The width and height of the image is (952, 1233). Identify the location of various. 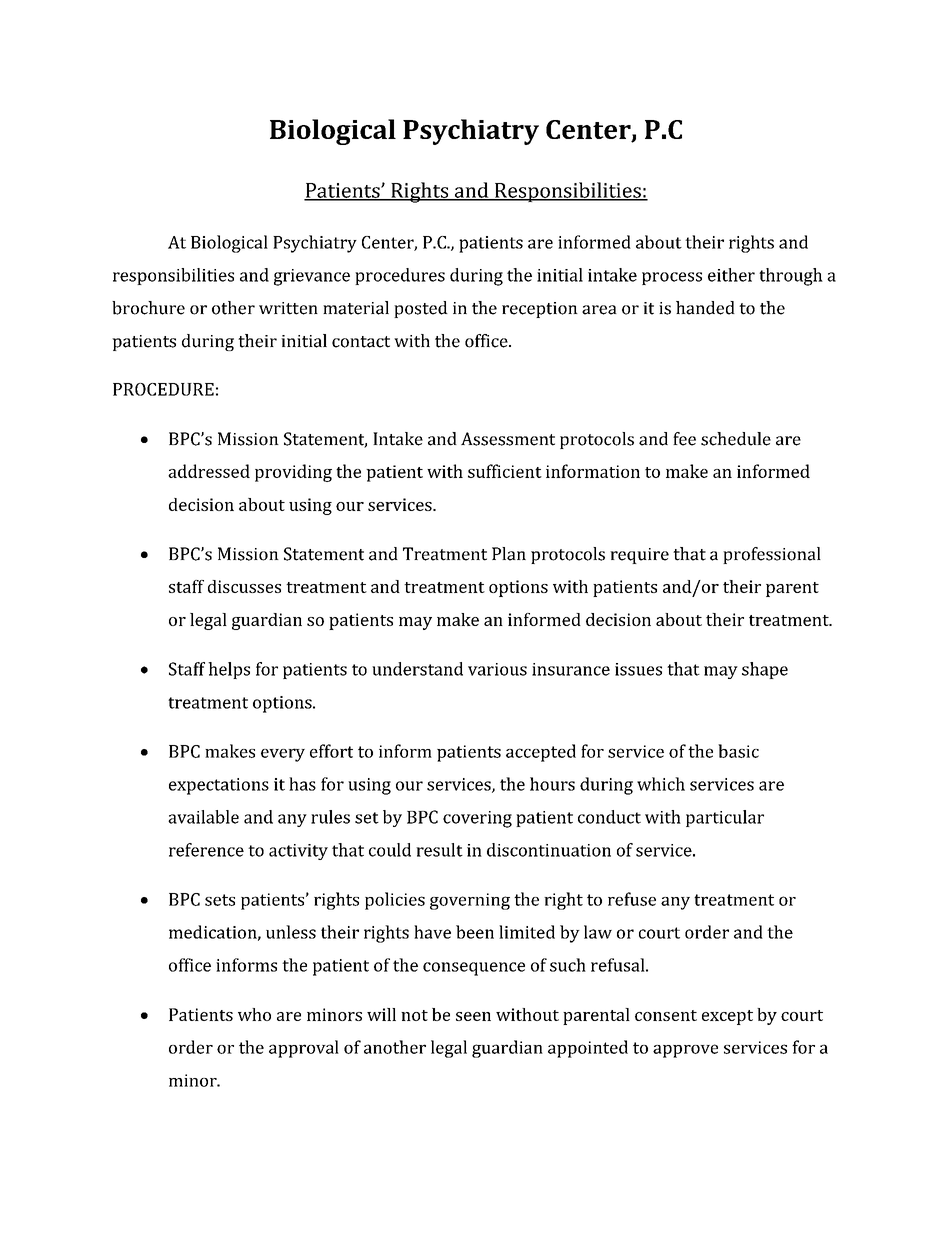
(497, 669).
